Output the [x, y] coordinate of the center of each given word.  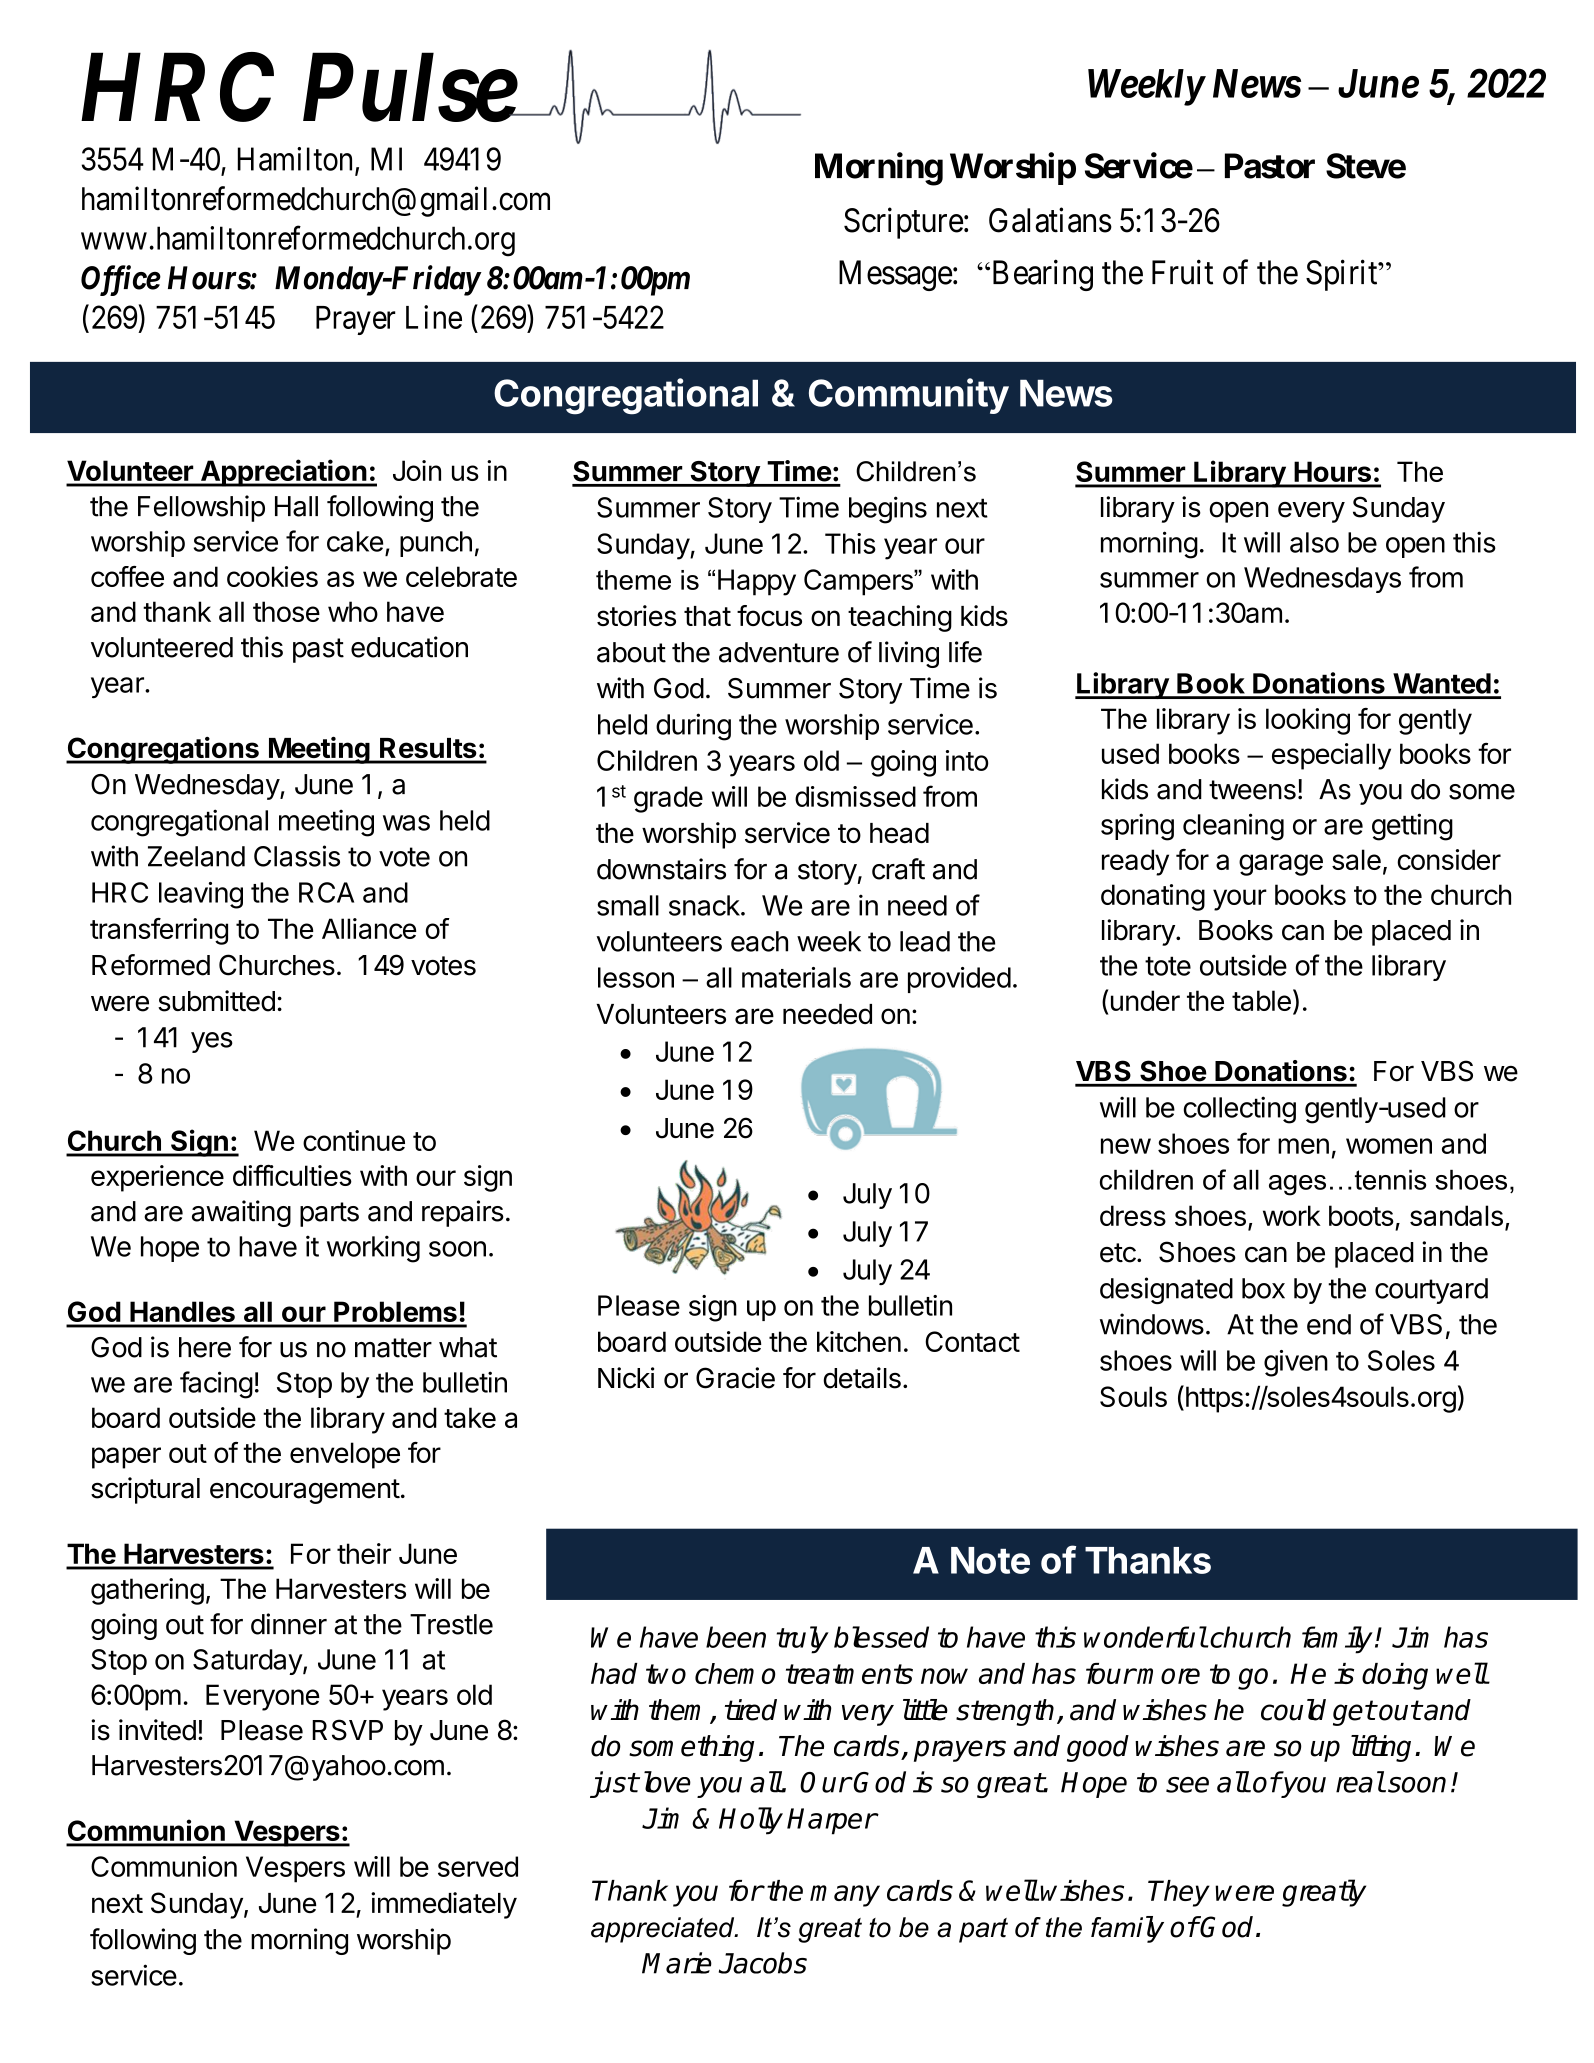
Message [895, 275]
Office [121, 280]
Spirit [1343, 275]
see [1187, 1785]
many [845, 1896]
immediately [444, 1905]
